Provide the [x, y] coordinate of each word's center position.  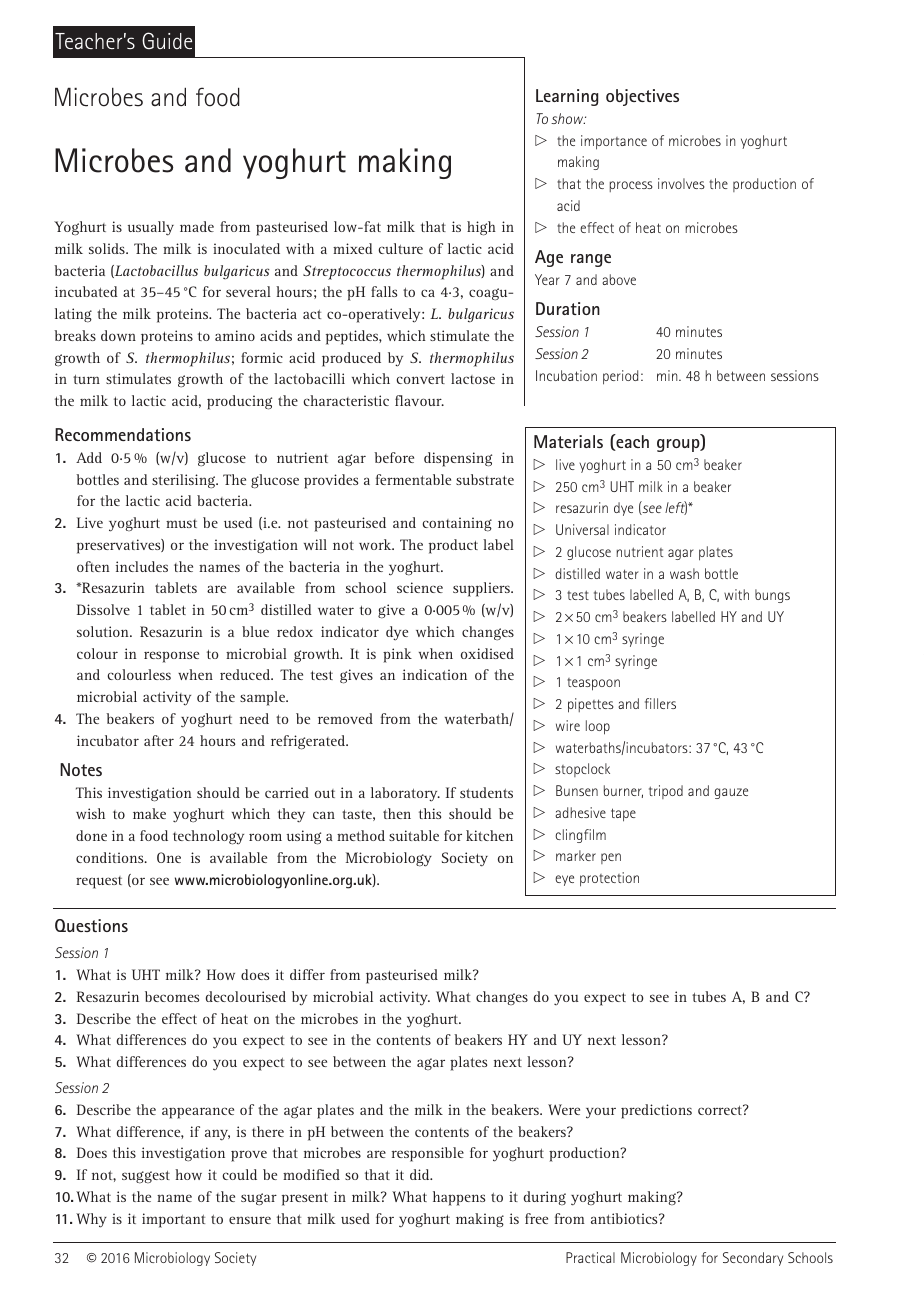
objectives [642, 97]
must [181, 523]
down [118, 335]
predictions [656, 1111]
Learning [567, 97]
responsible [428, 1154]
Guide [167, 40]
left [676, 508]
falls [384, 291]
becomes [172, 996]
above [619, 279]
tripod [666, 792]
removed [345, 718]
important [173, 1220]
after [159, 740]
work [376, 544]
